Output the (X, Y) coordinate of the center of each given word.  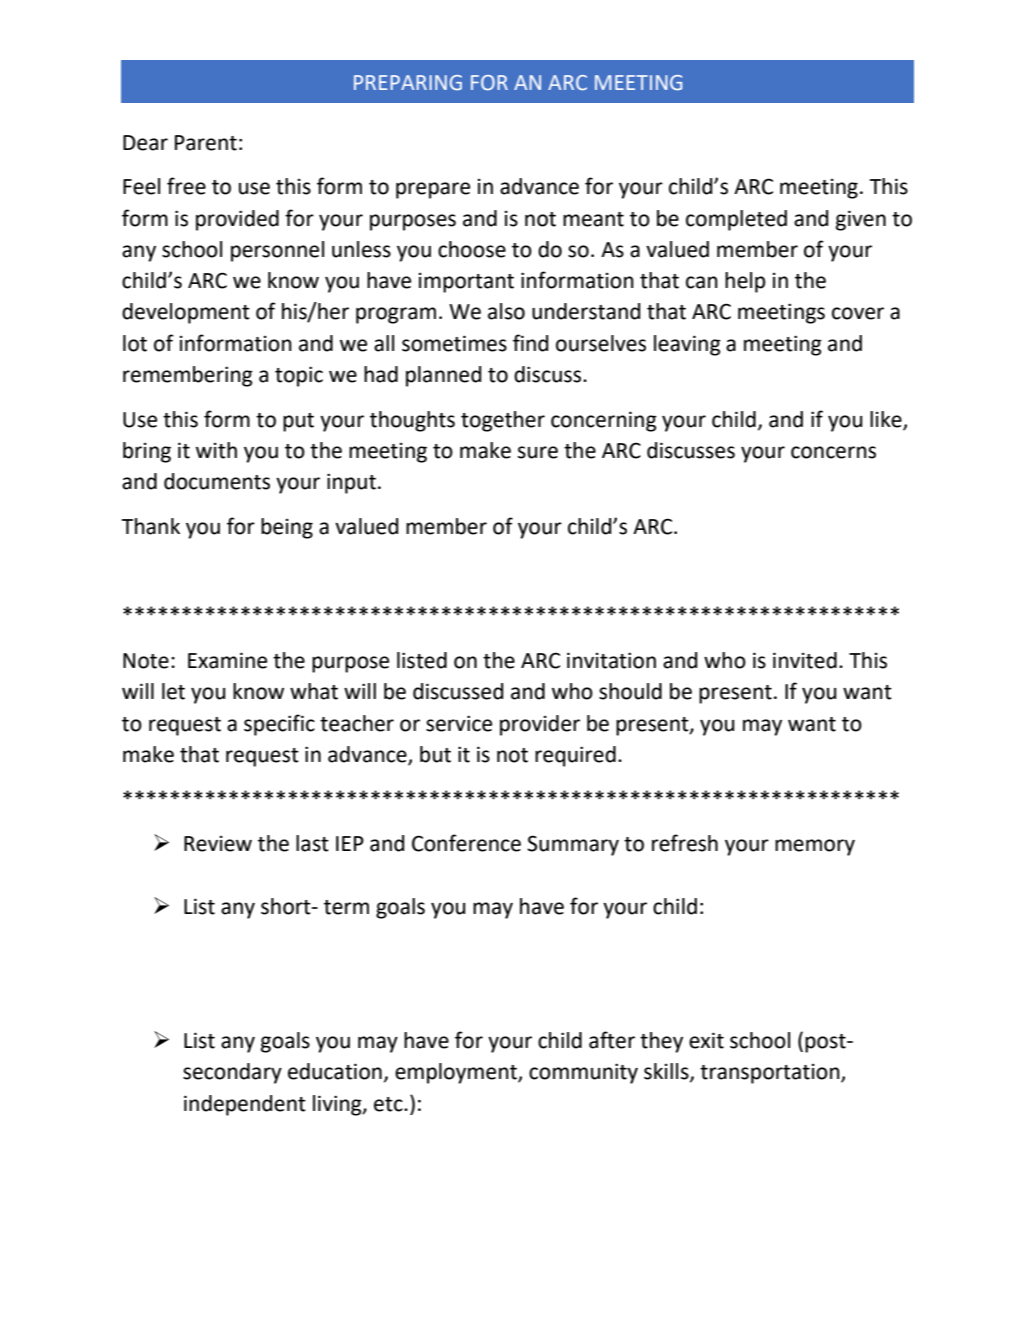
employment (457, 1073)
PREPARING (408, 83)
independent (245, 1105)
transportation (771, 1074)
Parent (206, 143)
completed (736, 220)
